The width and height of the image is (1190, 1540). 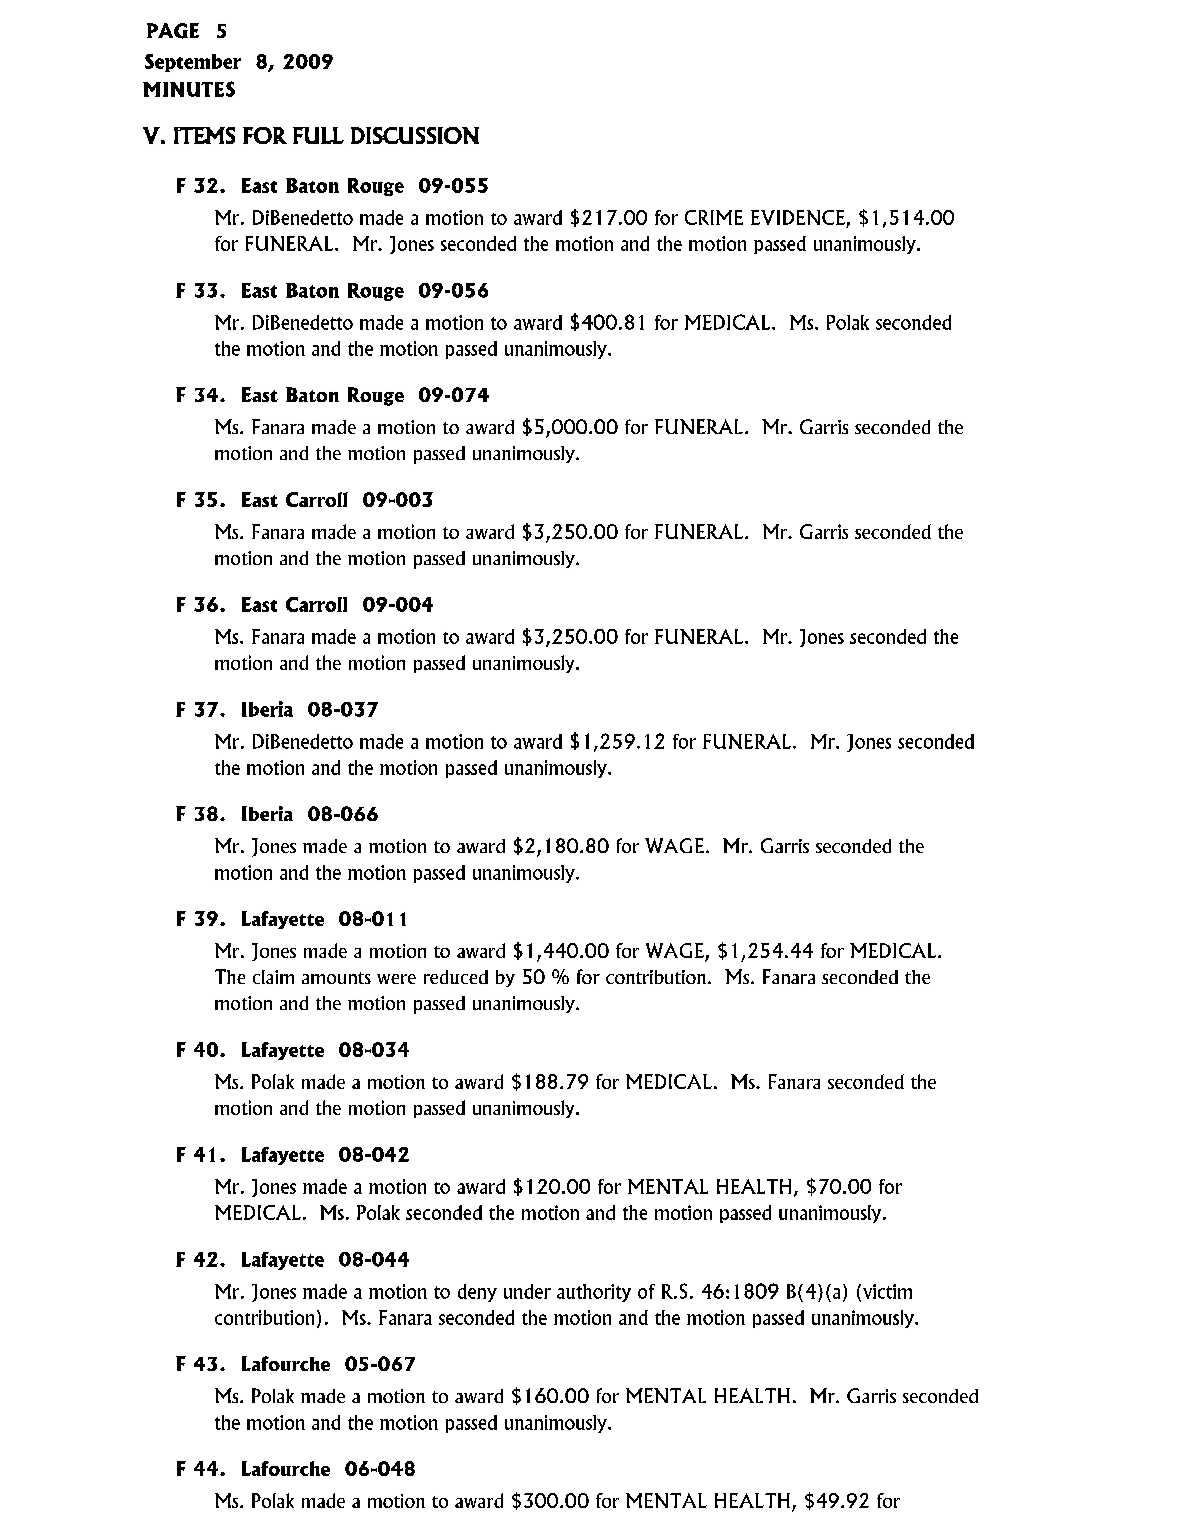 What do you see at coordinates (193, 63) in the image?
I see `September` at bounding box center [193, 63].
